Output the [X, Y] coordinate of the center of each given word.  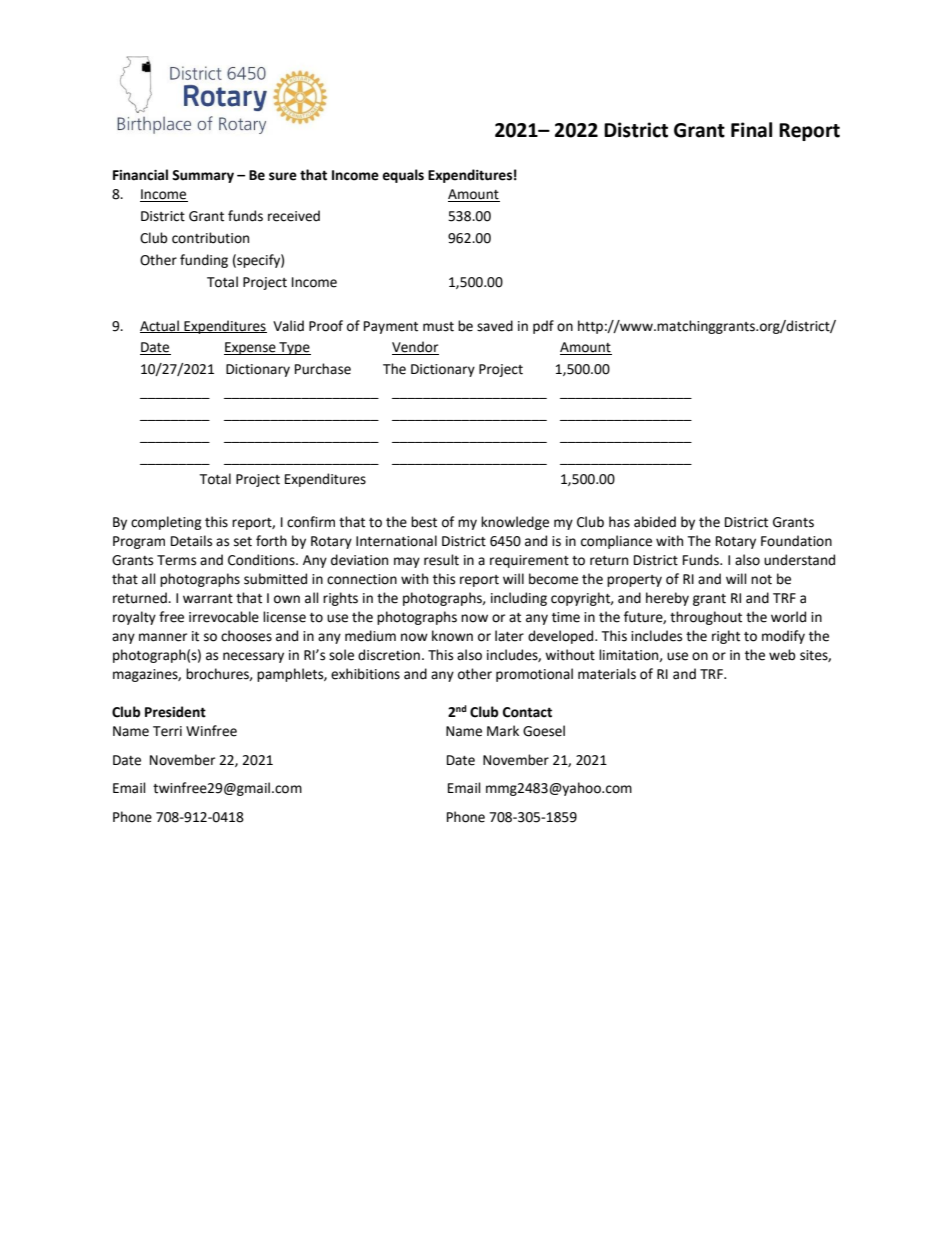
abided [655, 522]
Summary [203, 176]
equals [403, 176]
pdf [543, 327]
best [424, 522]
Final [751, 130]
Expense [251, 348]
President [175, 712]
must [438, 327]
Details [191, 541]
